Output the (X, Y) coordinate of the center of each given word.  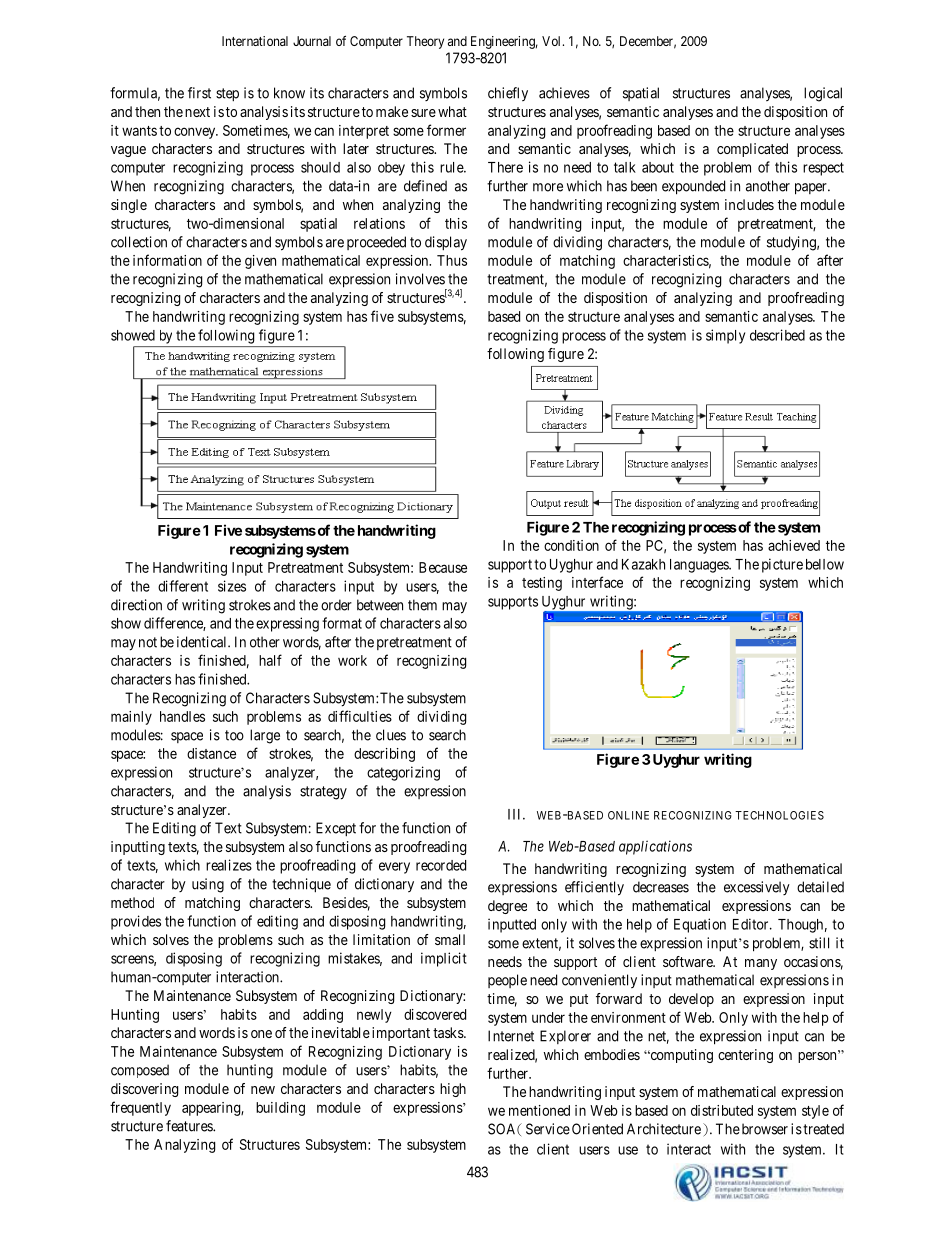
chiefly (508, 94)
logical (823, 94)
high (453, 1090)
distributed (722, 1110)
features (190, 1126)
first (199, 93)
